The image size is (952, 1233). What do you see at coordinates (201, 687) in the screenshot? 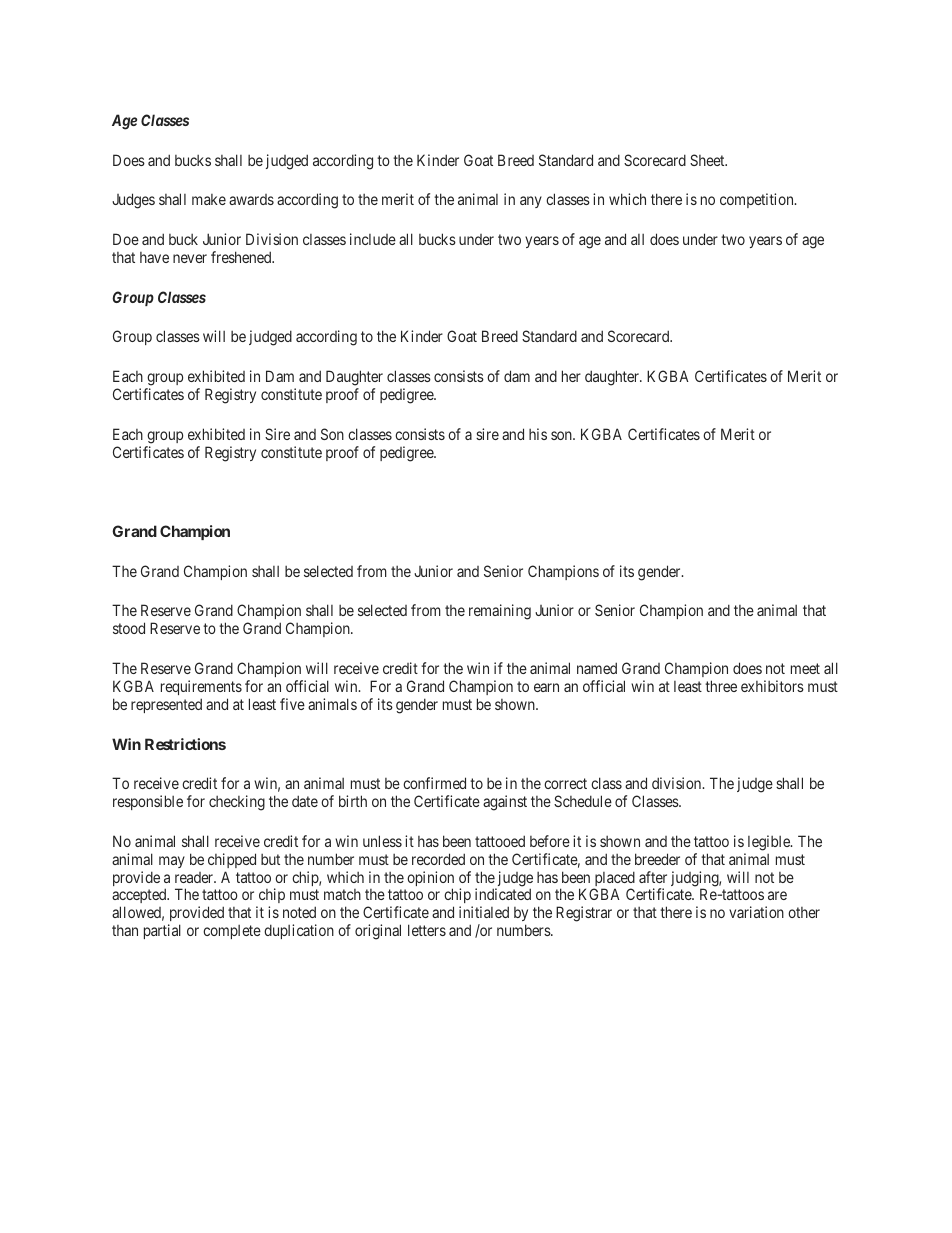
I see `requirements` at bounding box center [201, 687].
